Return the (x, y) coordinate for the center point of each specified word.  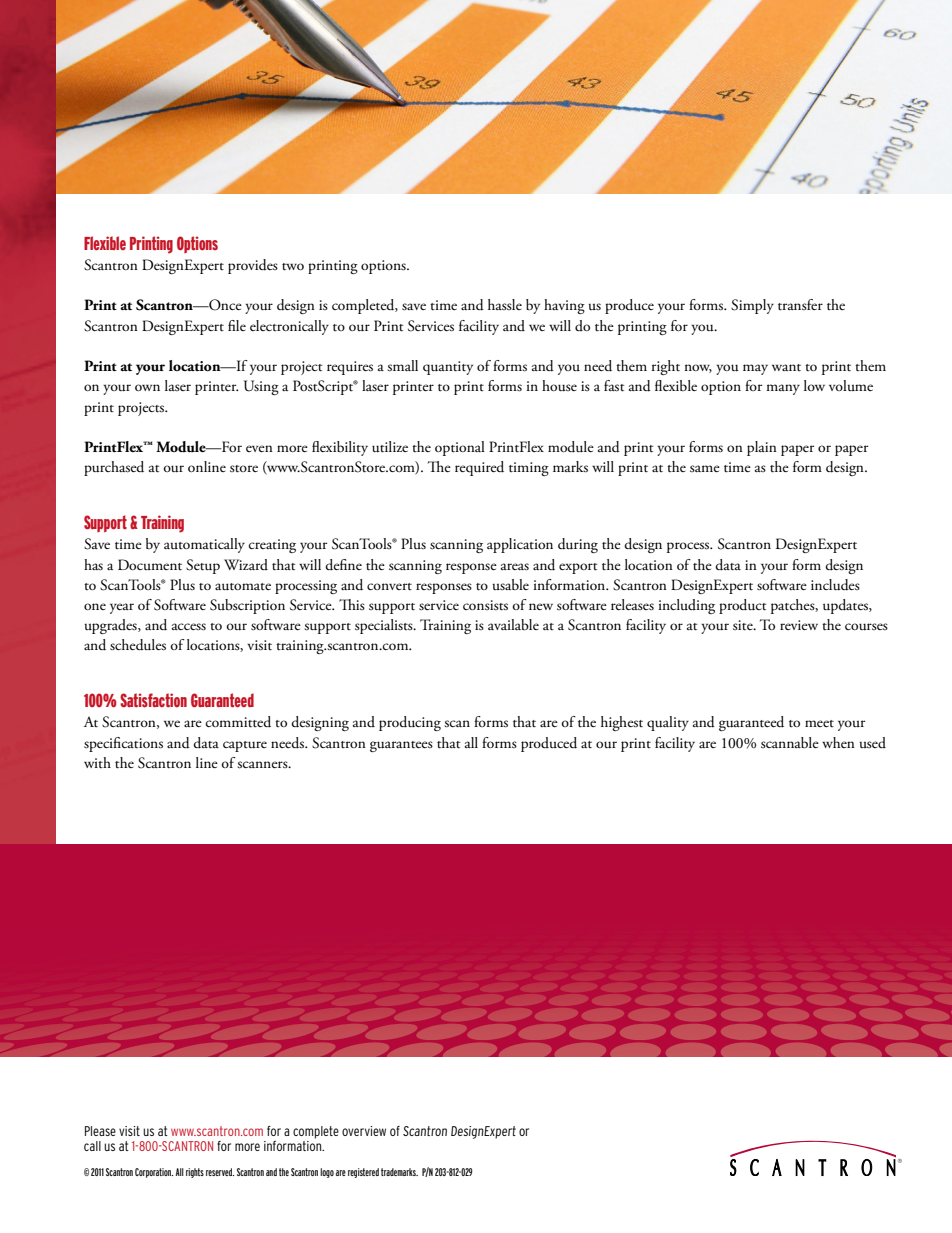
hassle (505, 304)
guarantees (401, 746)
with (97, 762)
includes (835, 585)
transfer (800, 305)
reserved (220, 1172)
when (838, 742)
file (237, 325)
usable (511, 585)
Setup (203, 566)
